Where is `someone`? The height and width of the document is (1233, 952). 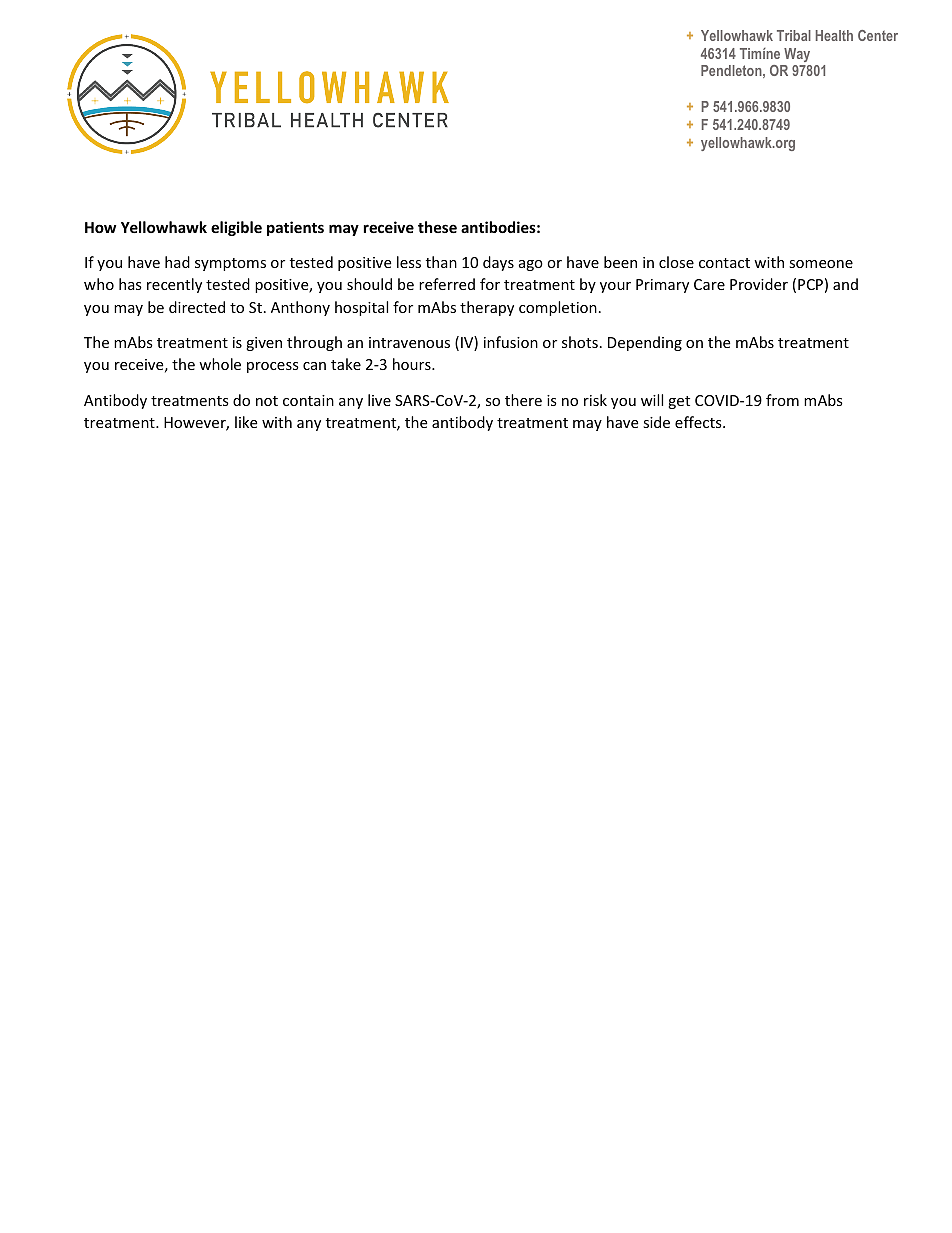
someone is located at coordinates (821, 264).
